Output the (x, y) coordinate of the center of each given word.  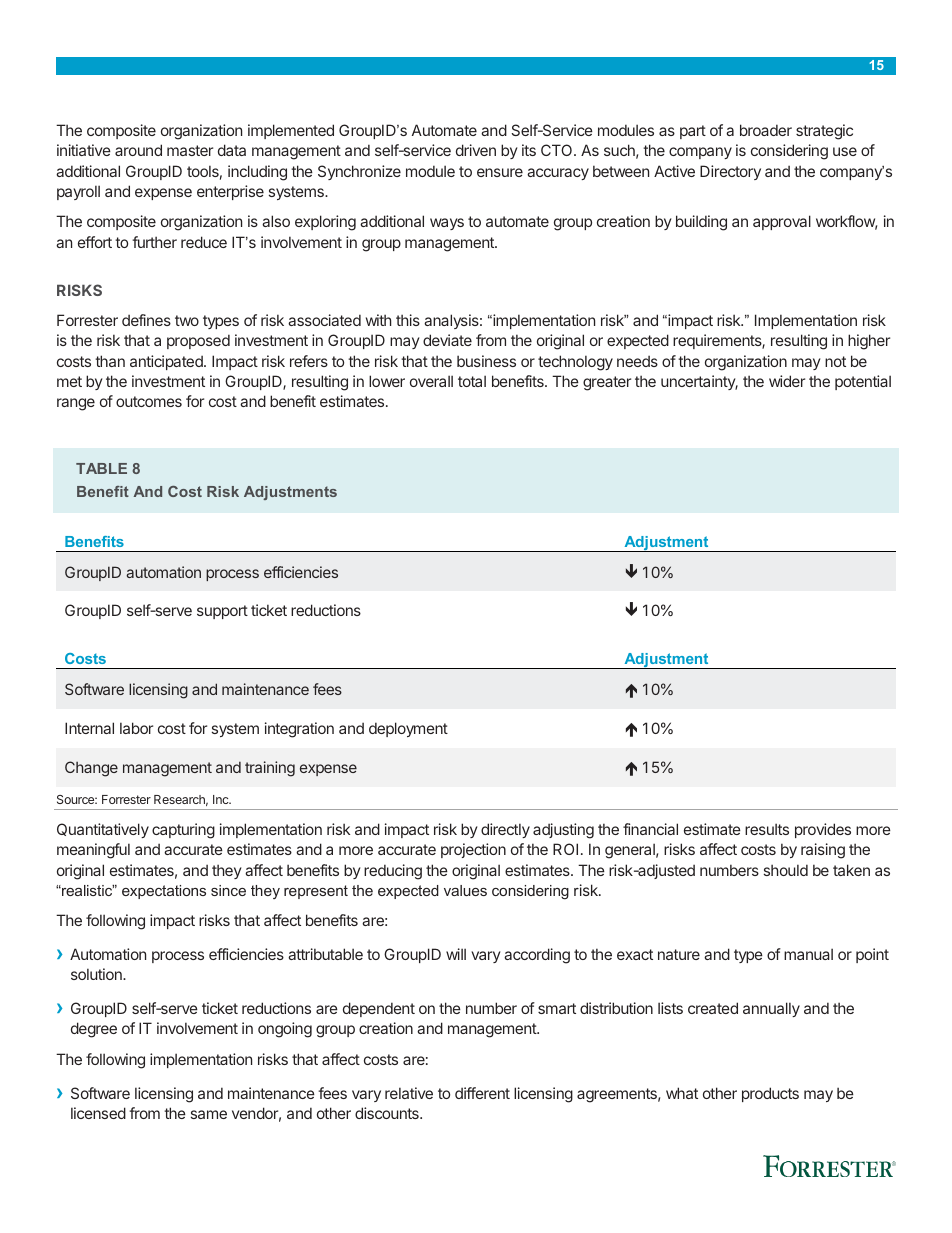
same (209, 1114)
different (482, 1093)
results (767, 829)
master (190, 150)
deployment (408, 729)
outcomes (149, 401)
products (770, 1094)
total (472, 381)
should (786, 870)
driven (476, 150)
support (222, 612)
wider (787, 381)
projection (473, 850)
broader (766, 130)
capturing (183, 831)
